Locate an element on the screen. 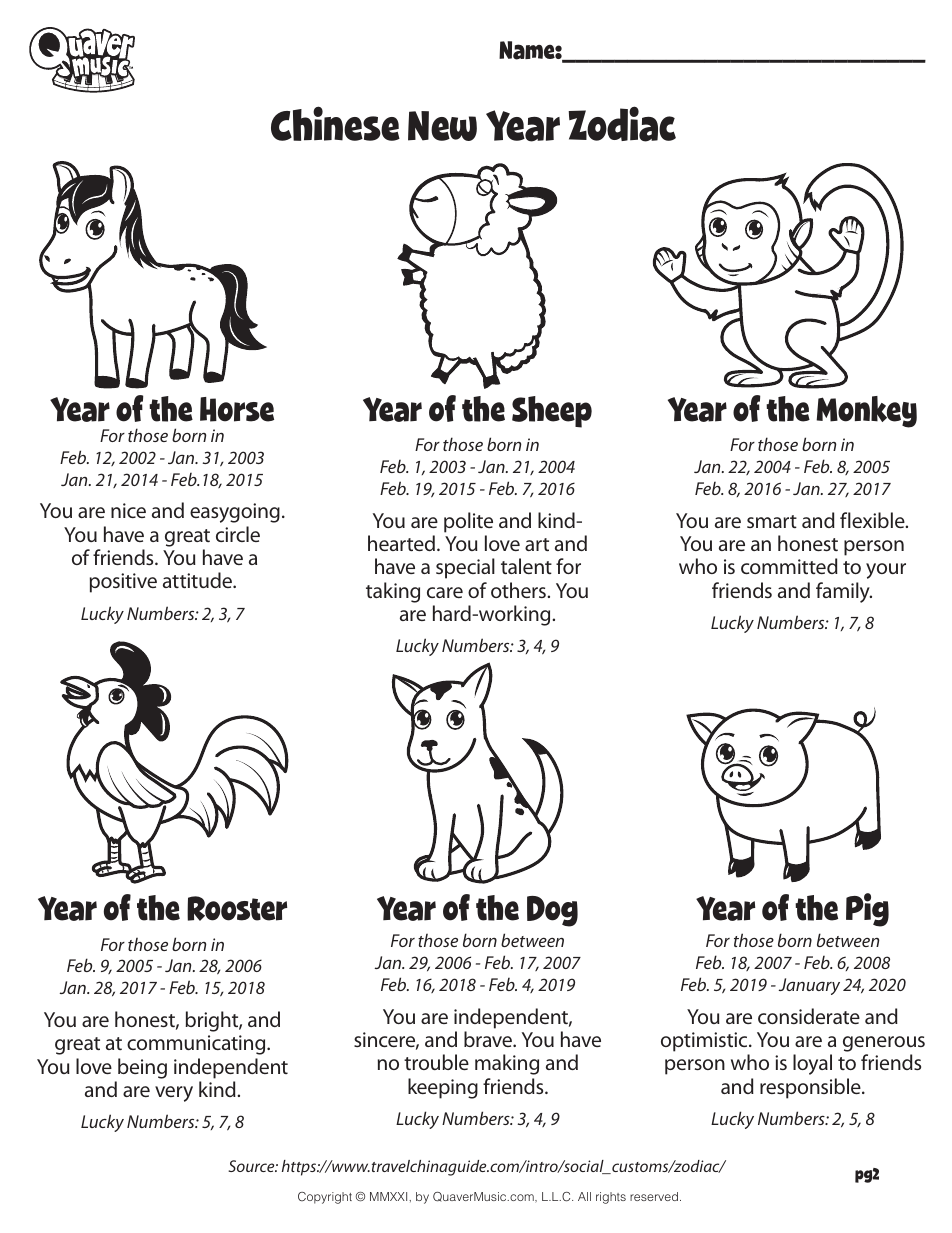  All is located at coordinates (584, 1196).
